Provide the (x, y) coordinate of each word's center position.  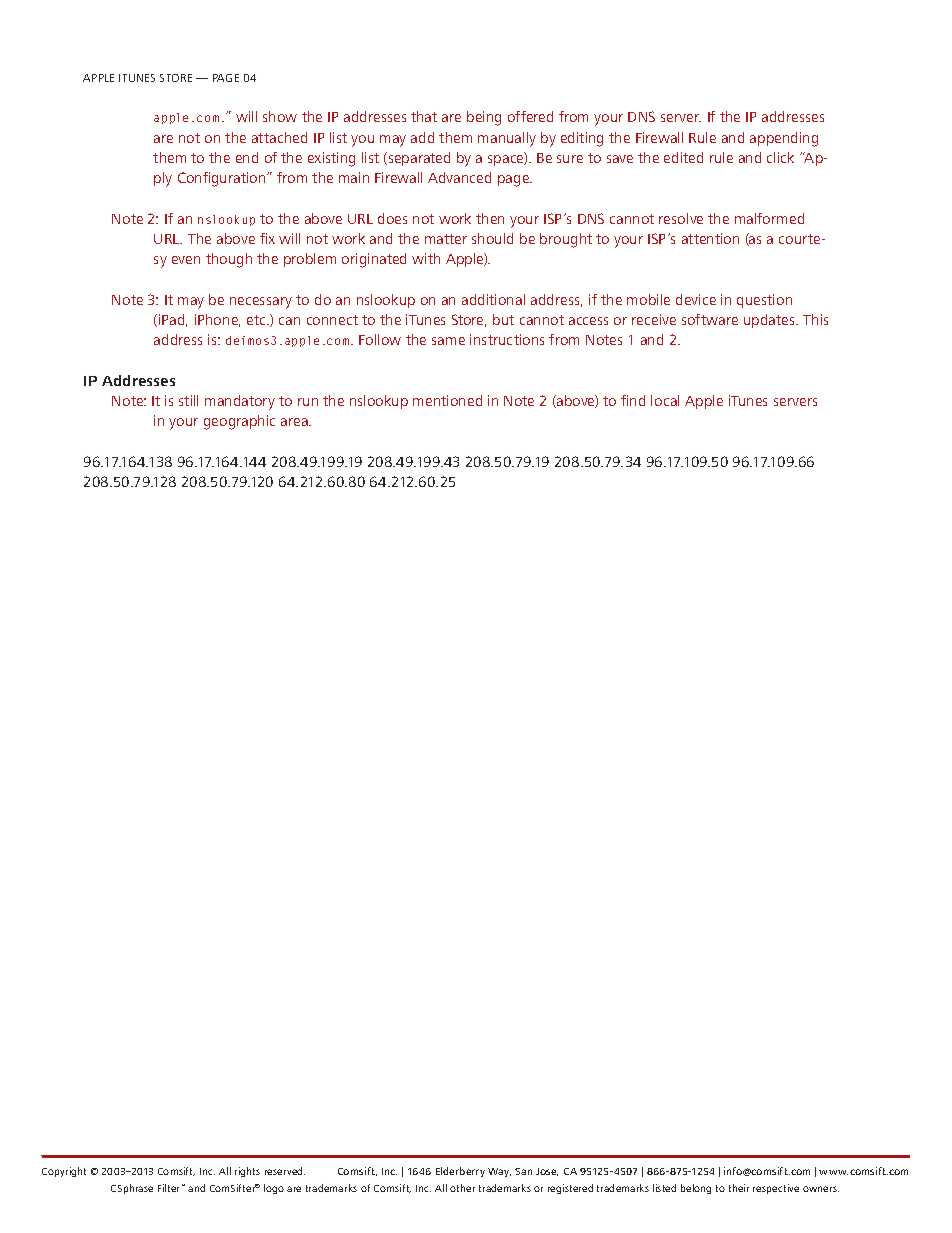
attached (279, 137)
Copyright (64, 1172)
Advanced (459, 177)
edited (683, 157)
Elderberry (460, 1172)
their (739, 1188)
